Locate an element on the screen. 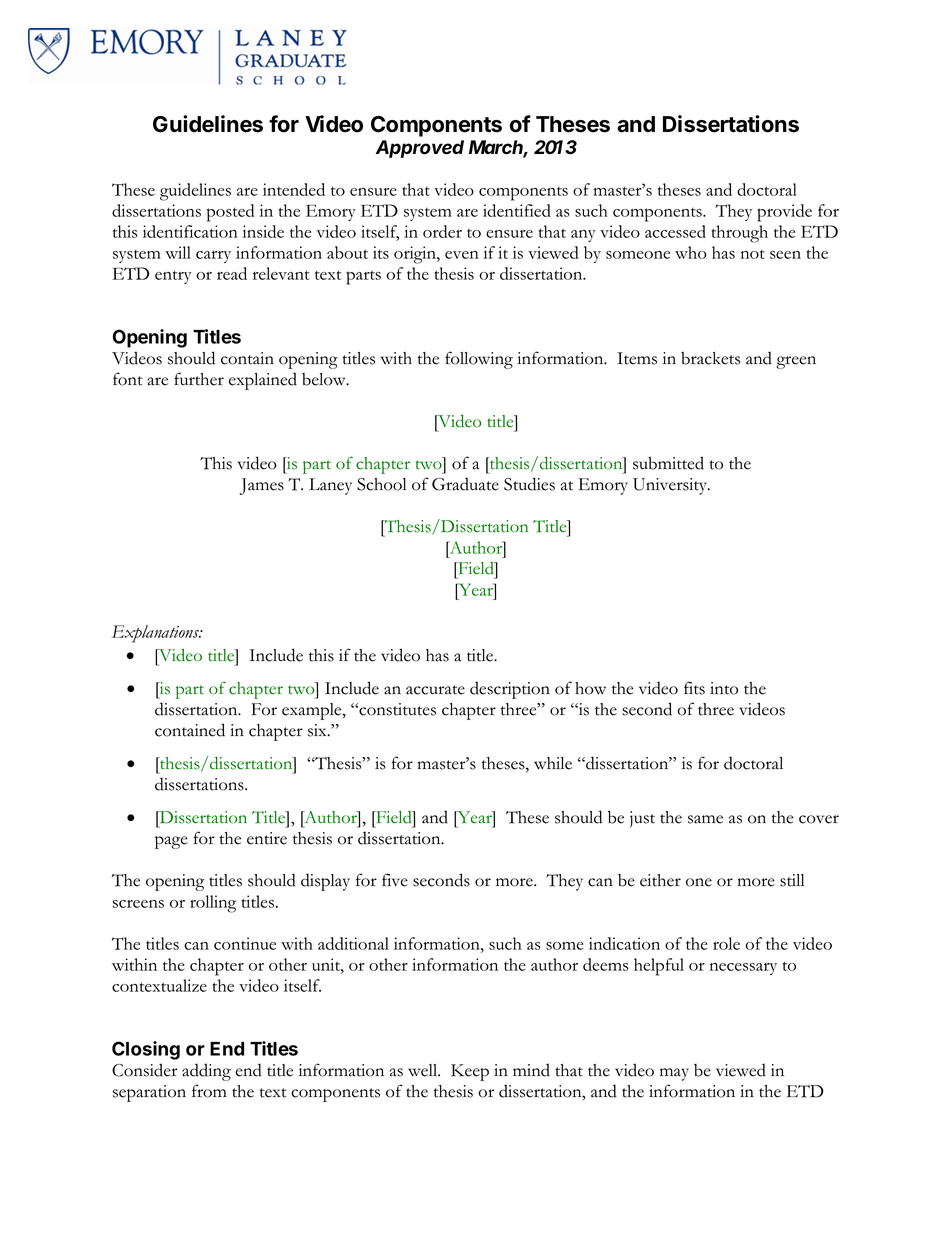 The image size is (952, 1233). may is located at coordinates (674, 1074).
